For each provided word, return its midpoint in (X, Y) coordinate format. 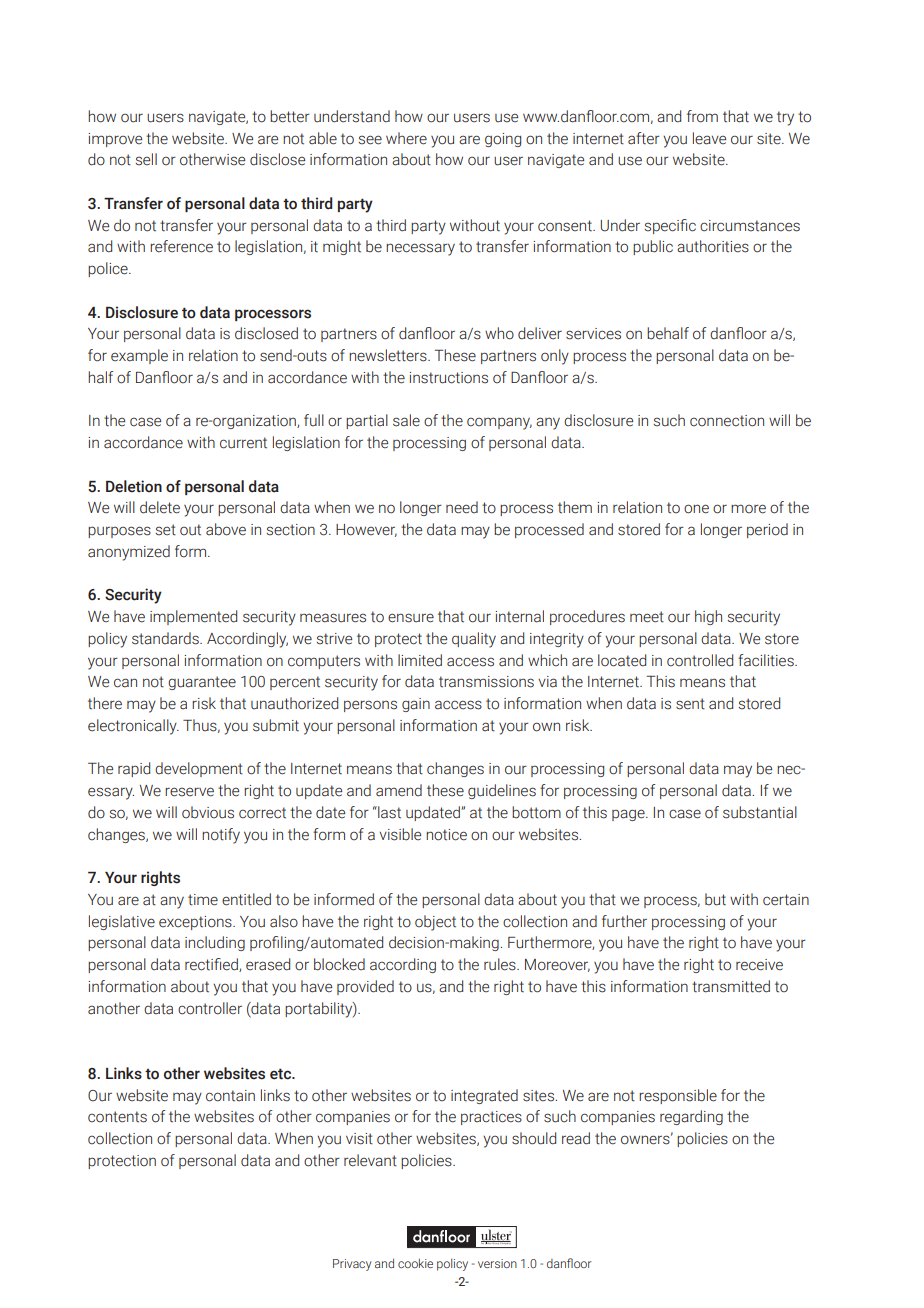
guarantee (202, 683)
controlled (700, 660)
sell (146, 159)
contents (117, 1117)
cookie (415, 1263)
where (406, 138)
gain (416, 705)
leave (709, 138)
